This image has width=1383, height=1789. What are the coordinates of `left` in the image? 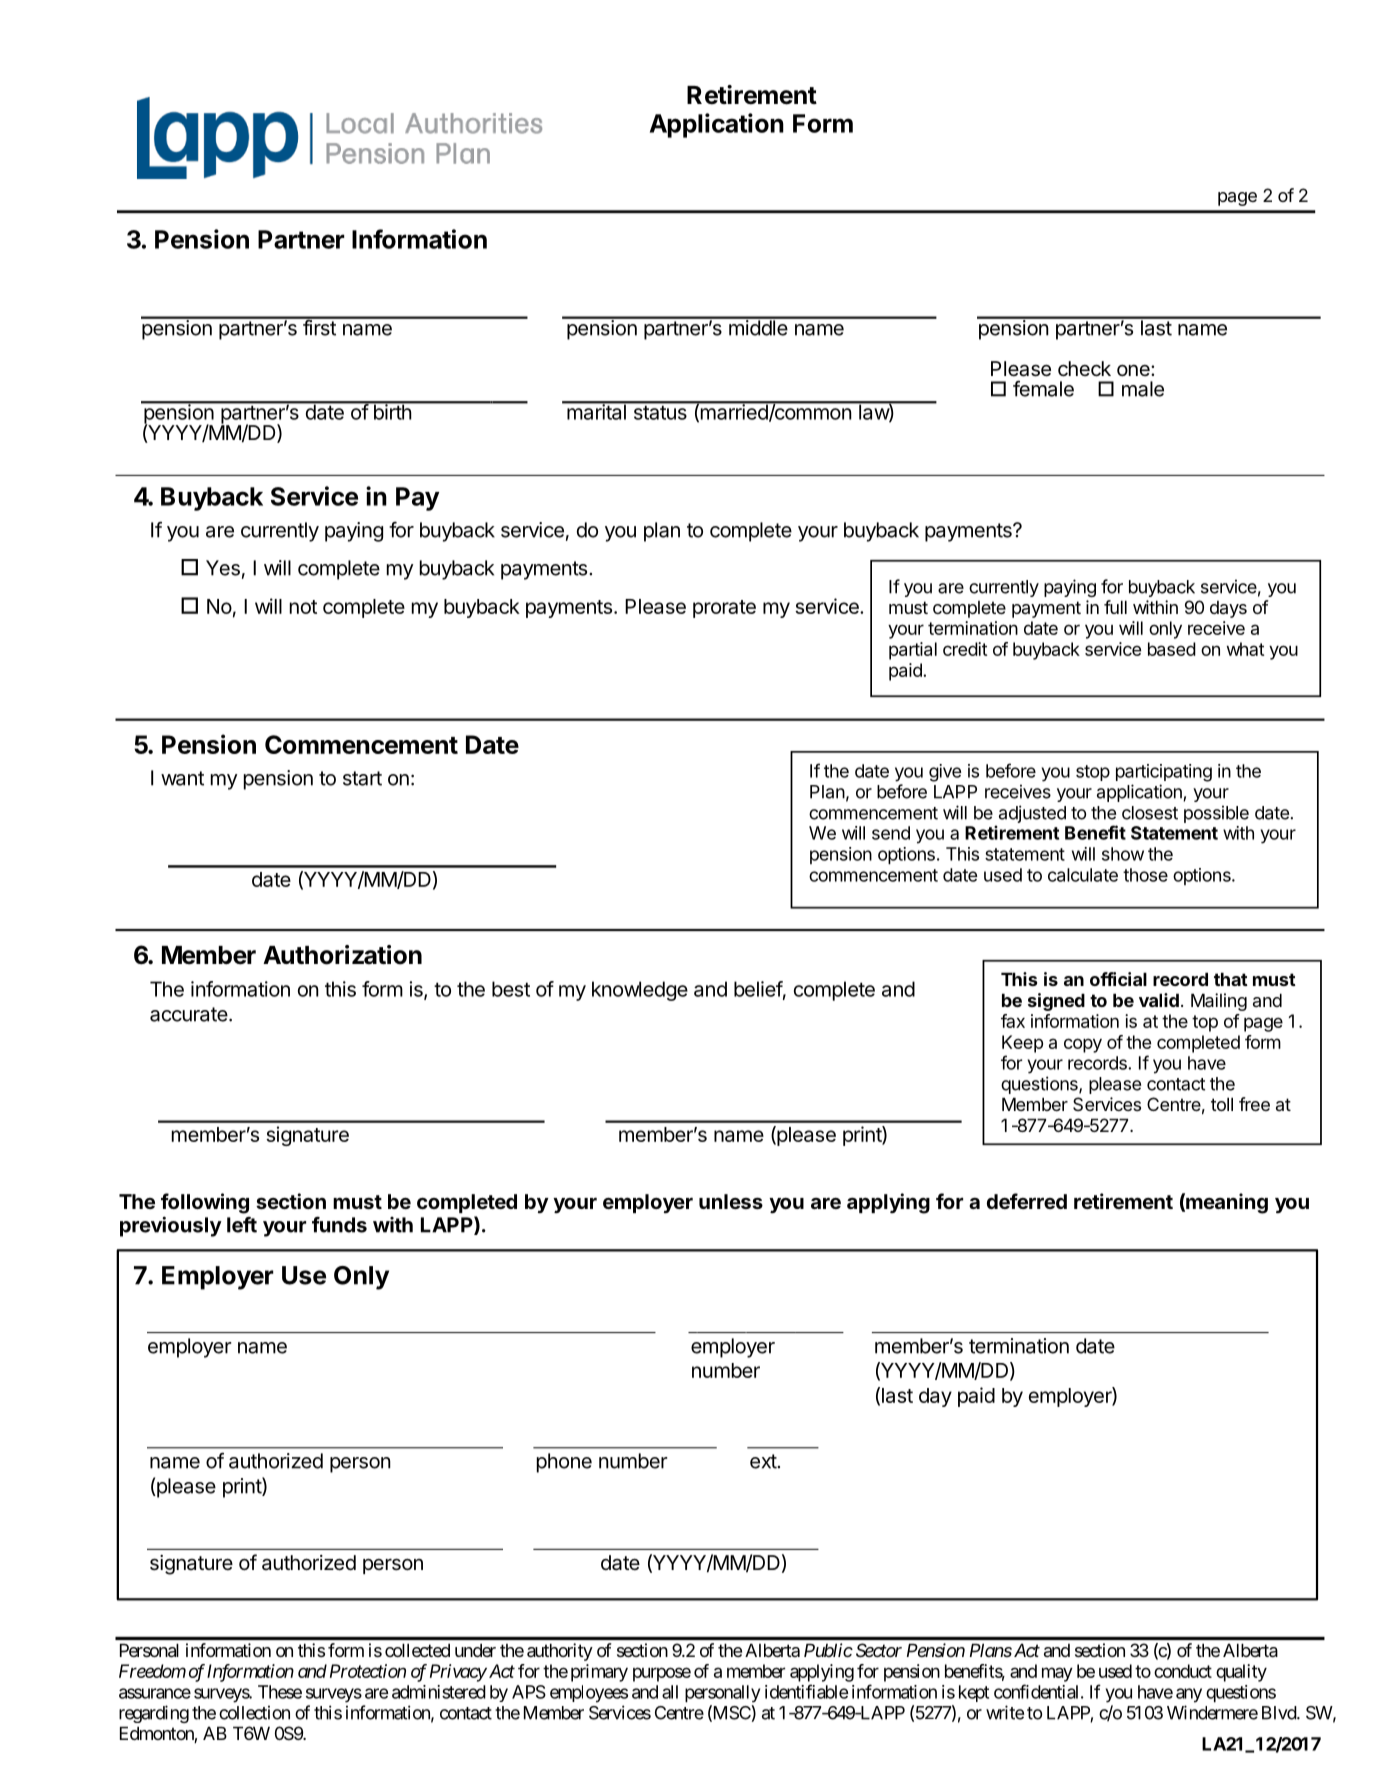 It's located at (242, 1225).
